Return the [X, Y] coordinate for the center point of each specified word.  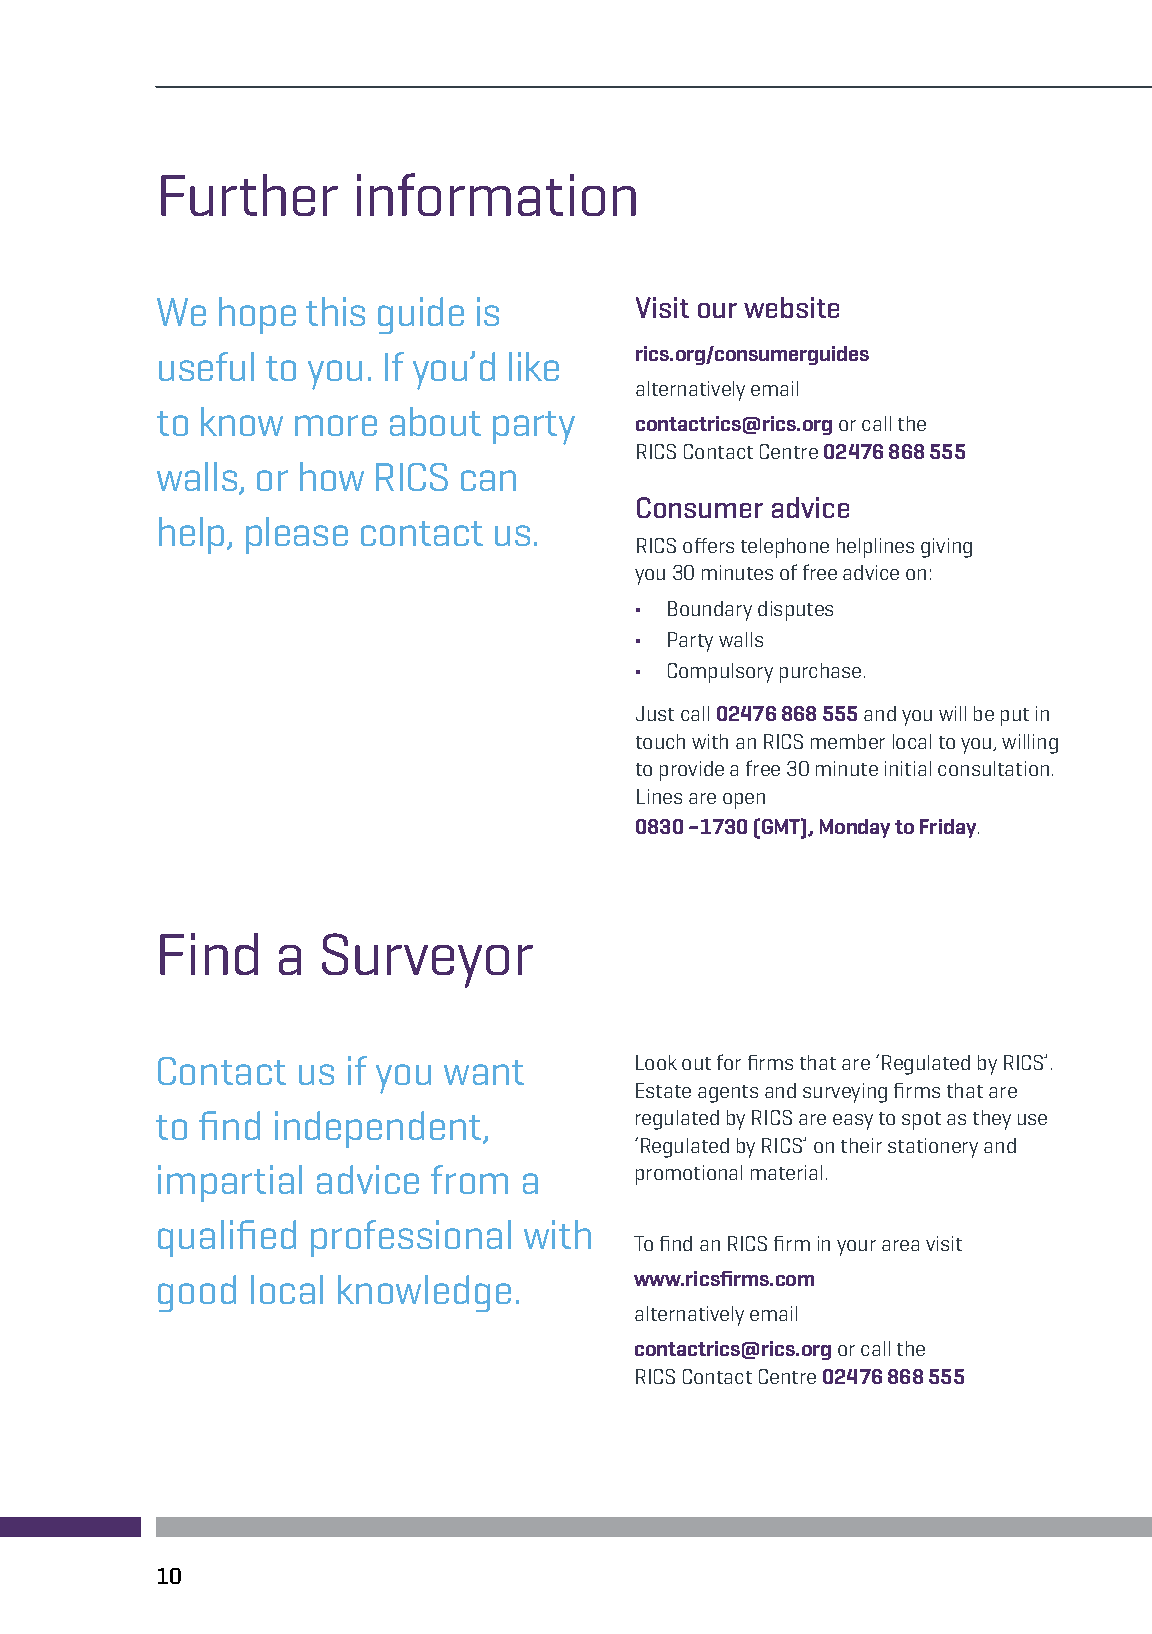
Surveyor [427, 960]
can [488, 480]
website [791, 307]
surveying [845, 1093]
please [297, 535]
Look [656, 1062]
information [496, 194]
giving [946, 548]
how [332, 476]
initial [908, 768]
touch [660, 741]
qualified [227, 1238]
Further [249, 195]
